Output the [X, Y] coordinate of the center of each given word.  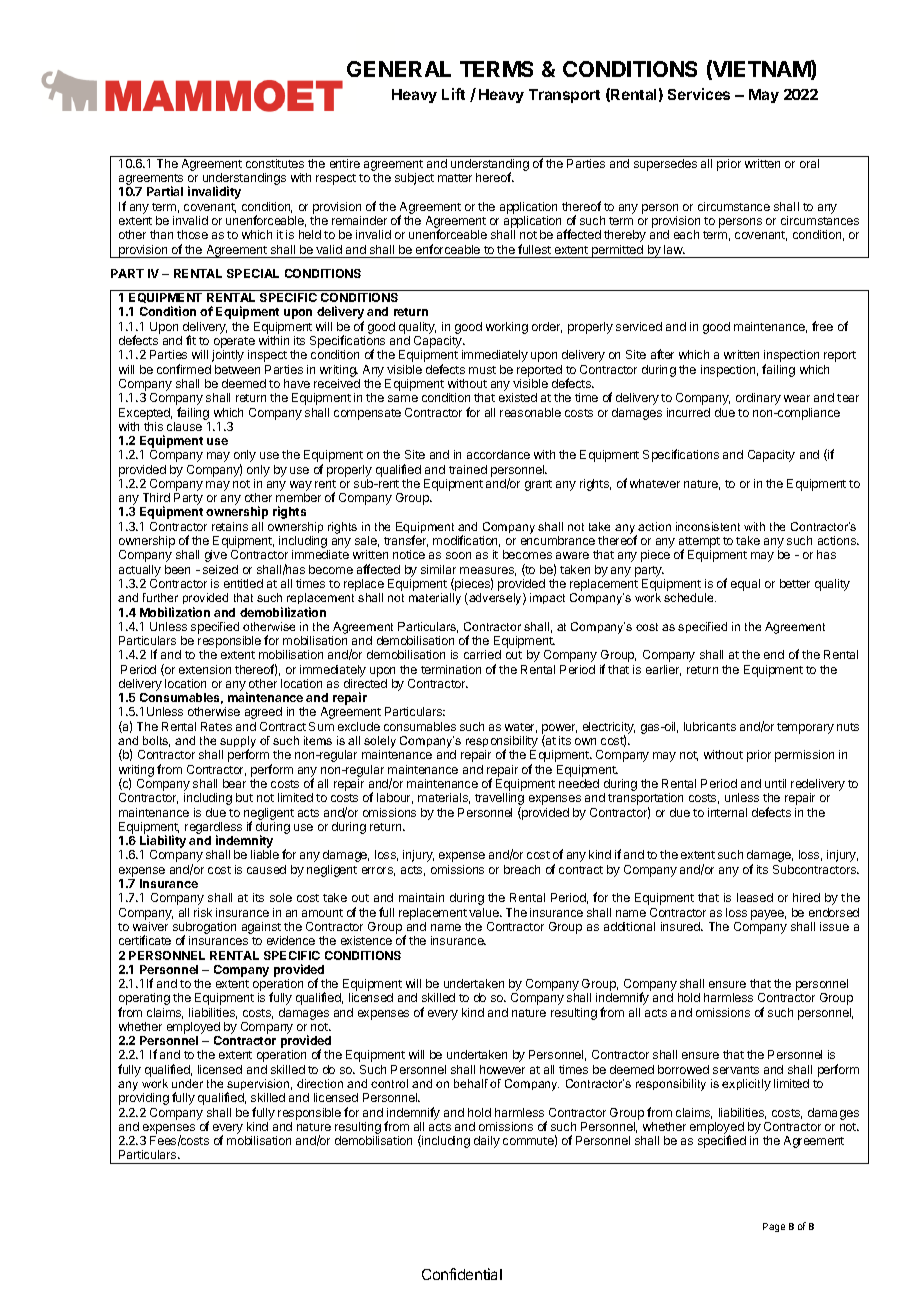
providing [144, 1099]
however [502, 1069]
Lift [453, 94]
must [482, 370]
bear [234, 783]
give [216, 556]
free [822, 326]
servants [736, 1070]
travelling [499, 800]
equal [745, 585]
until [775, 783]
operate [234, 344]
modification [466, 541]
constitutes [275, 163]
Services [699, 94]
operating [144, 1000]
